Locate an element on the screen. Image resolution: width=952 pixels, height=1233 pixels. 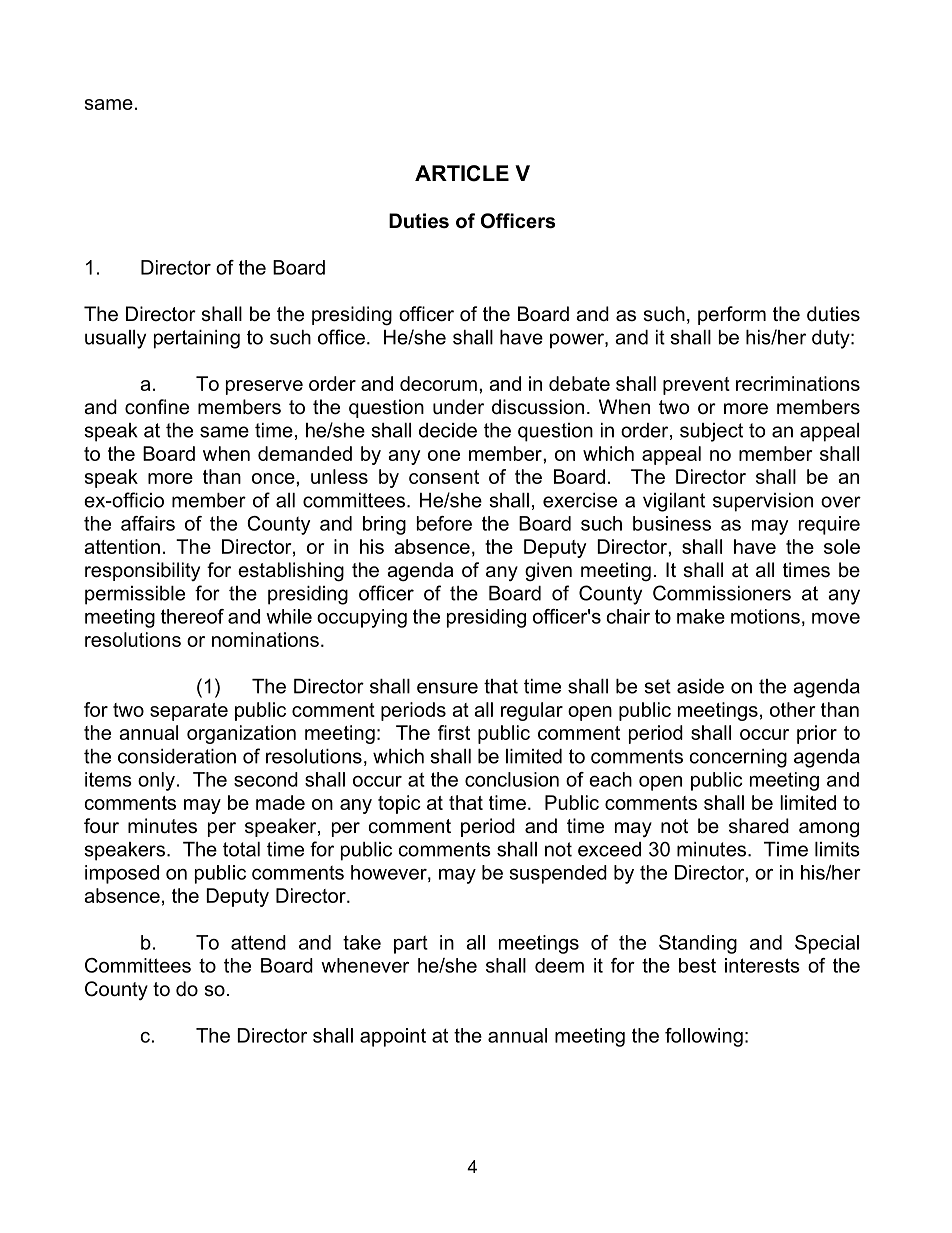
attend is located at coordinates (258, 942).
